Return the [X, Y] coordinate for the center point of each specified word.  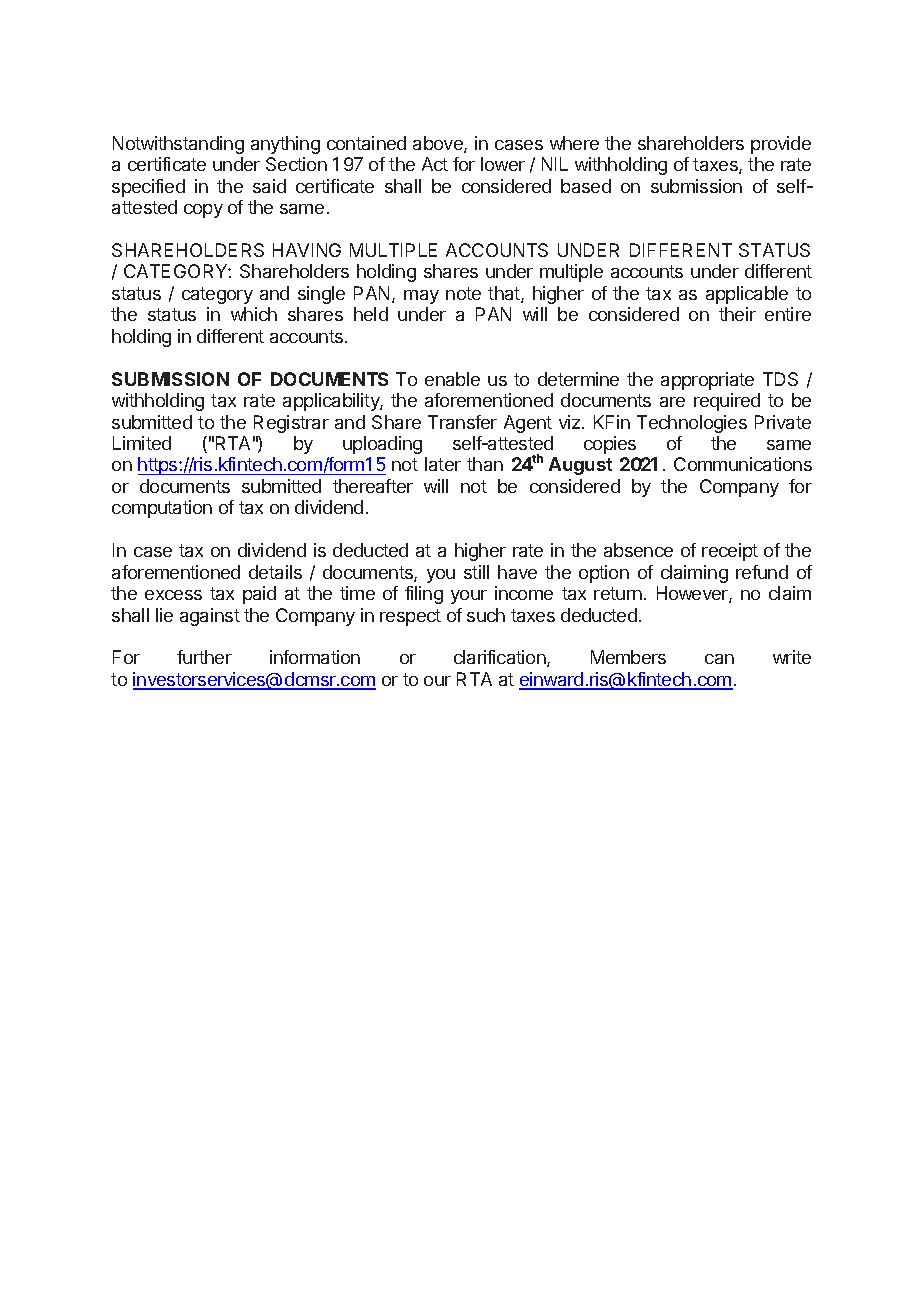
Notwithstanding [178, 145]
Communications [743, 464]
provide [781, 145]
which [254, 314]
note [463, 293]
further [204, 657]
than [485, 464]
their [737, 314]
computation [162, 509]
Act [435, 164]
